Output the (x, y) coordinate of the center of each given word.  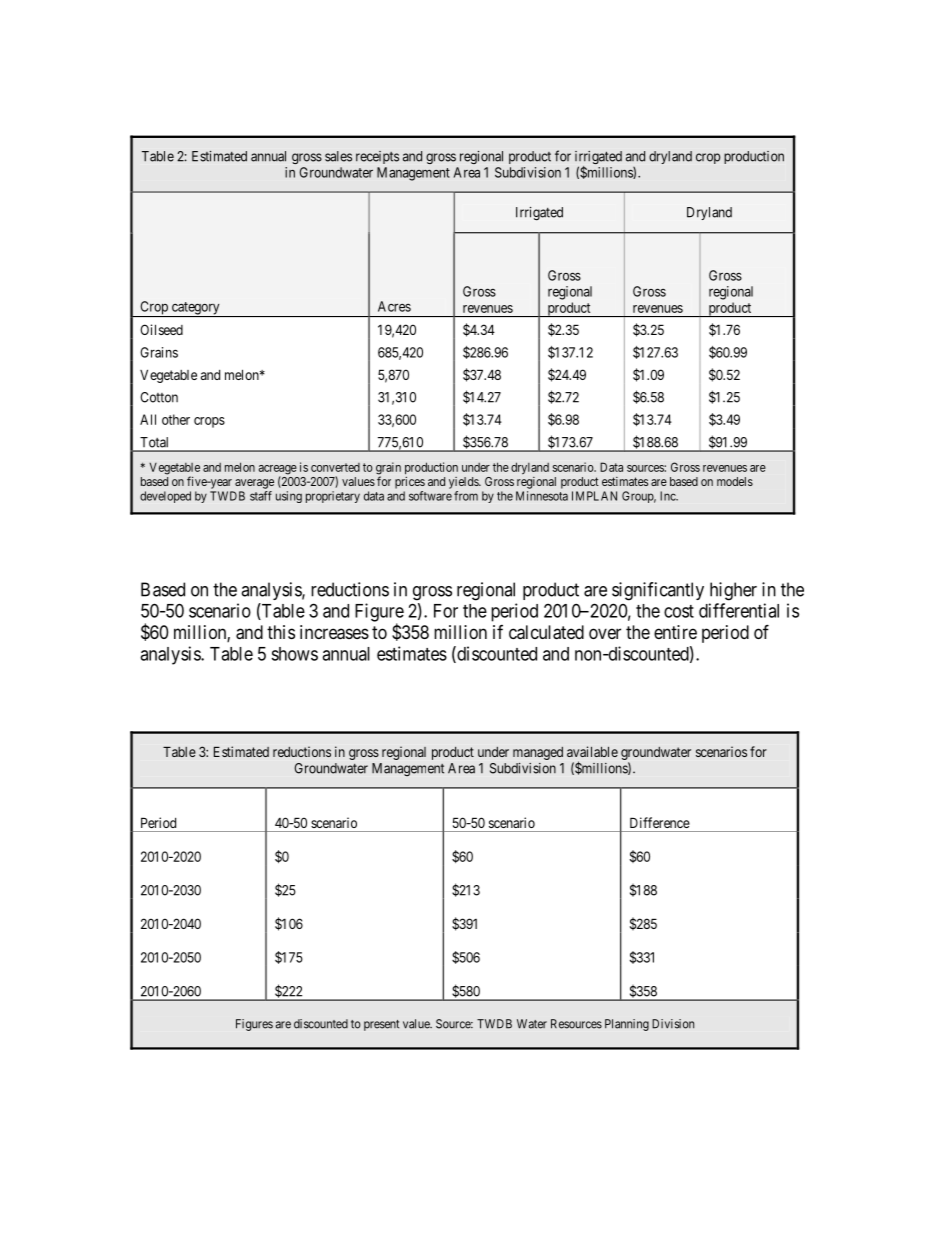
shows (294, 654)
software (430, 496)
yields (464, 483)
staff (261, 496)
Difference (660, 822)
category (195, 309)
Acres (394, 306)
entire (675, 632)
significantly (658, 591)
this (281, 632)
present (381, 1025)
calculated (546, 632)
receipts (377, 157)
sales (338, 156)
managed (538, 753)
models (735, 481)
